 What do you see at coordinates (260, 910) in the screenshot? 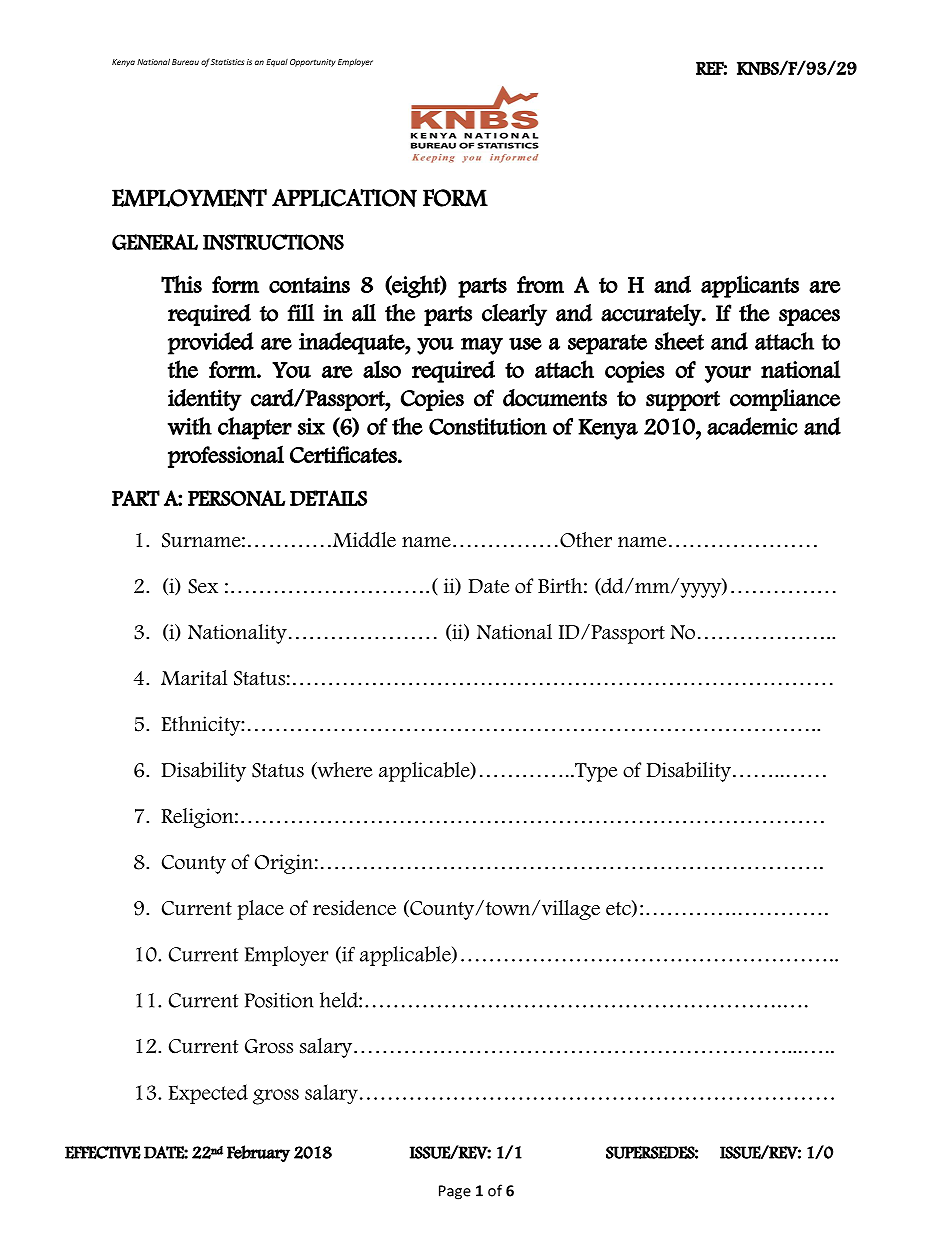
I see `place` at bounding box center [260, 910].
